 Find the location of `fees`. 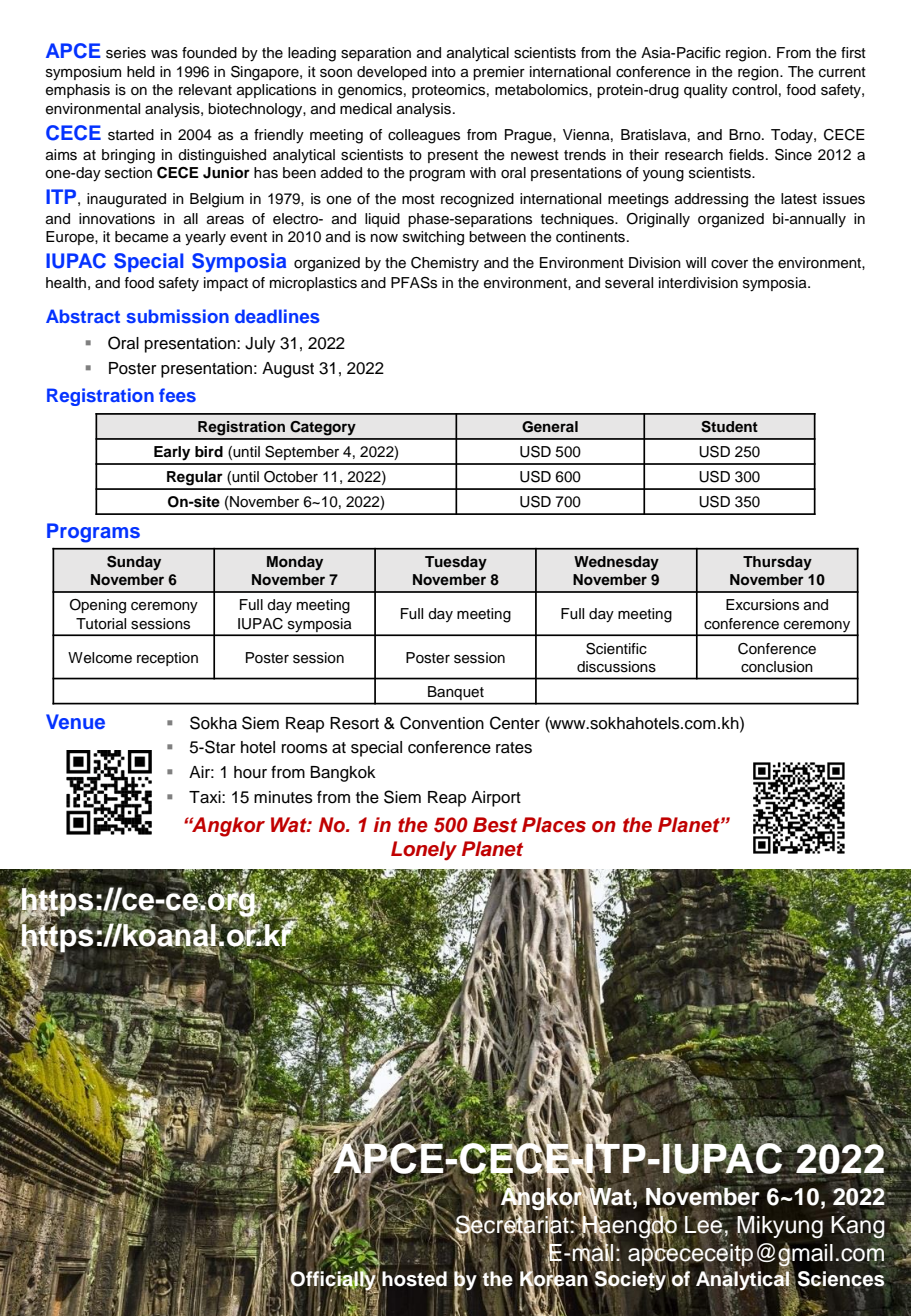

fees is located at coordinates (177, 395).
